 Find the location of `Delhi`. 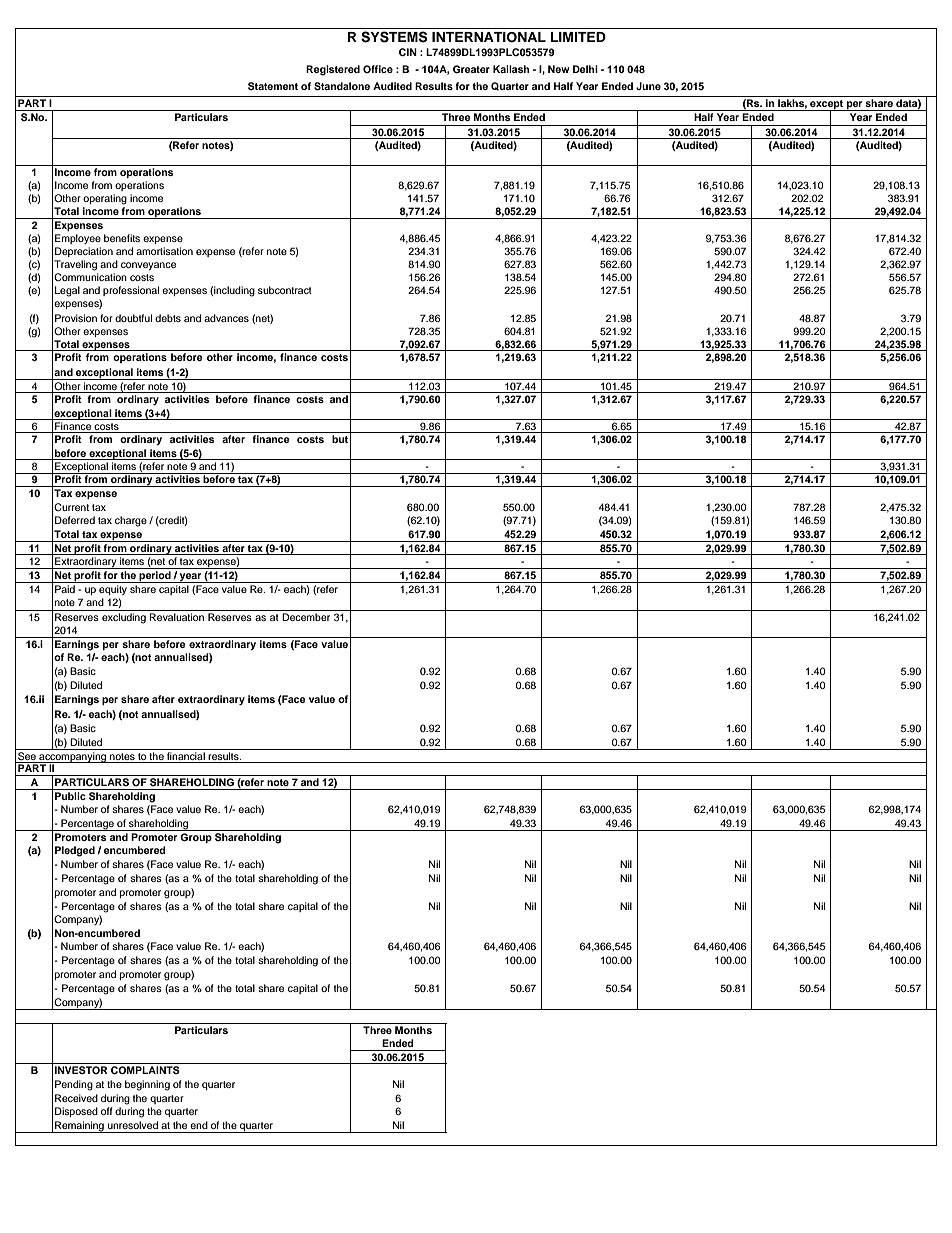

Delhi is located at coordinates (585, 69).
